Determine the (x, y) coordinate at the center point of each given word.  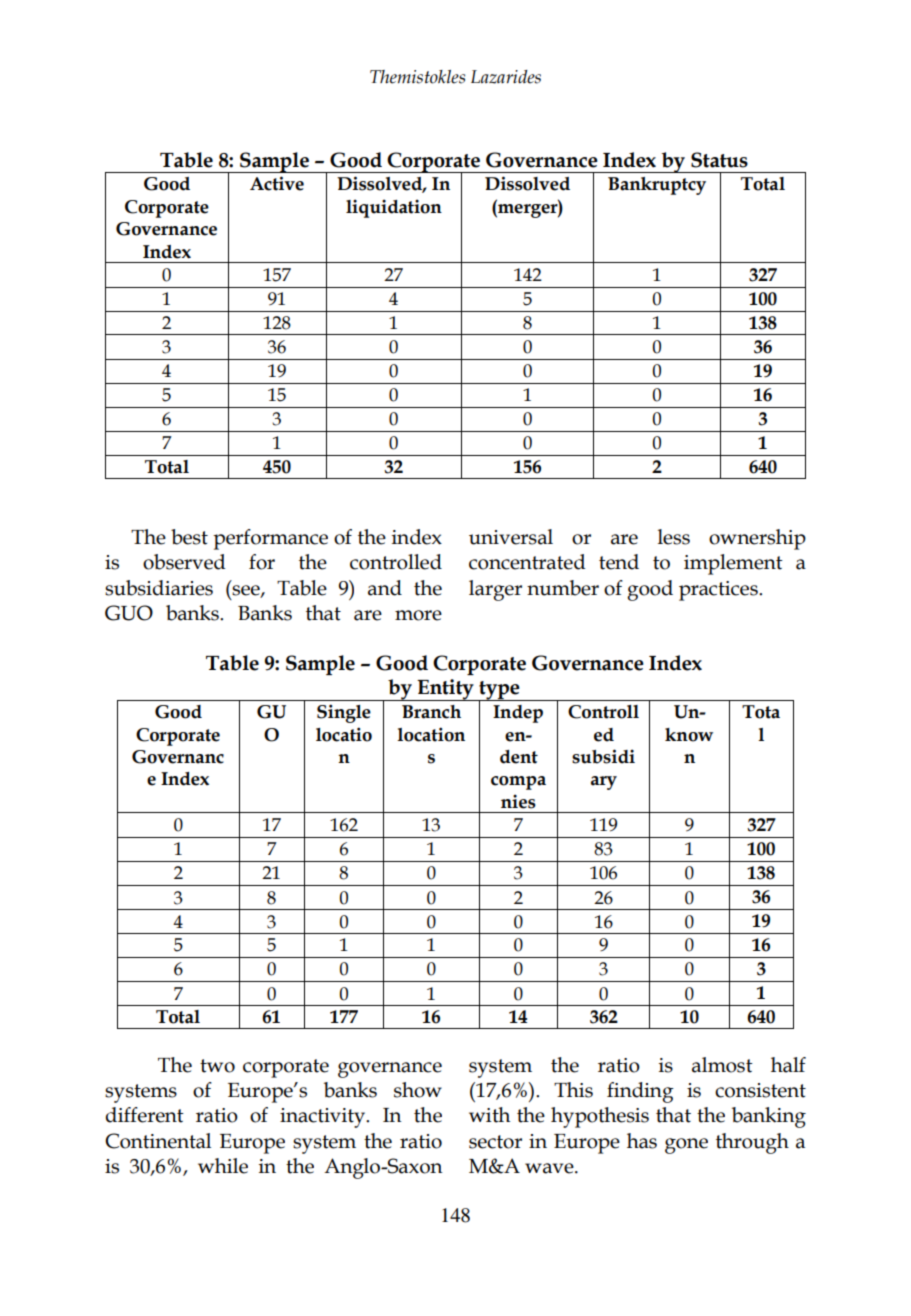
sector (495, 1142)
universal (511, 537)
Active (277, 183)
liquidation (394, 208)
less (674, 537)
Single (344, 713)
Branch (431, 712)
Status (719, 160)
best (189, 537)
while (223, 1166)
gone (686, 1146)
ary (604, 783)
